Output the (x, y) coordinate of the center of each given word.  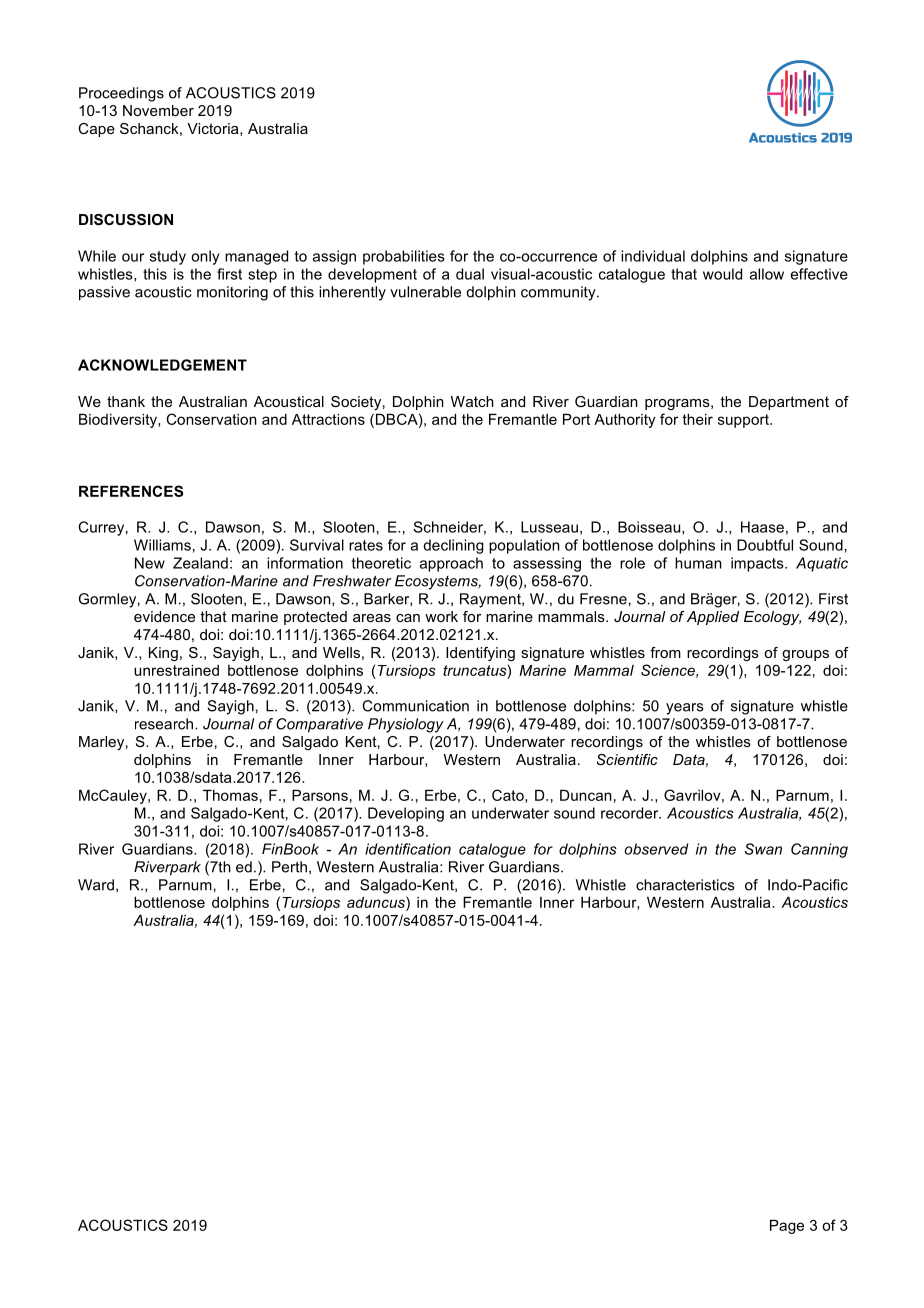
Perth (289, 867)
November (158, 110)
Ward (96, 885)
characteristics (685, 885)
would (722, 274)
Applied (713, 618)
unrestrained (176, 670)
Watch (472, 401)
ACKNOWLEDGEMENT (162, 365)
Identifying (480, 654)
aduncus (377, 902)
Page (787, 1227)
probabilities (404, 257)
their (697, 419)
